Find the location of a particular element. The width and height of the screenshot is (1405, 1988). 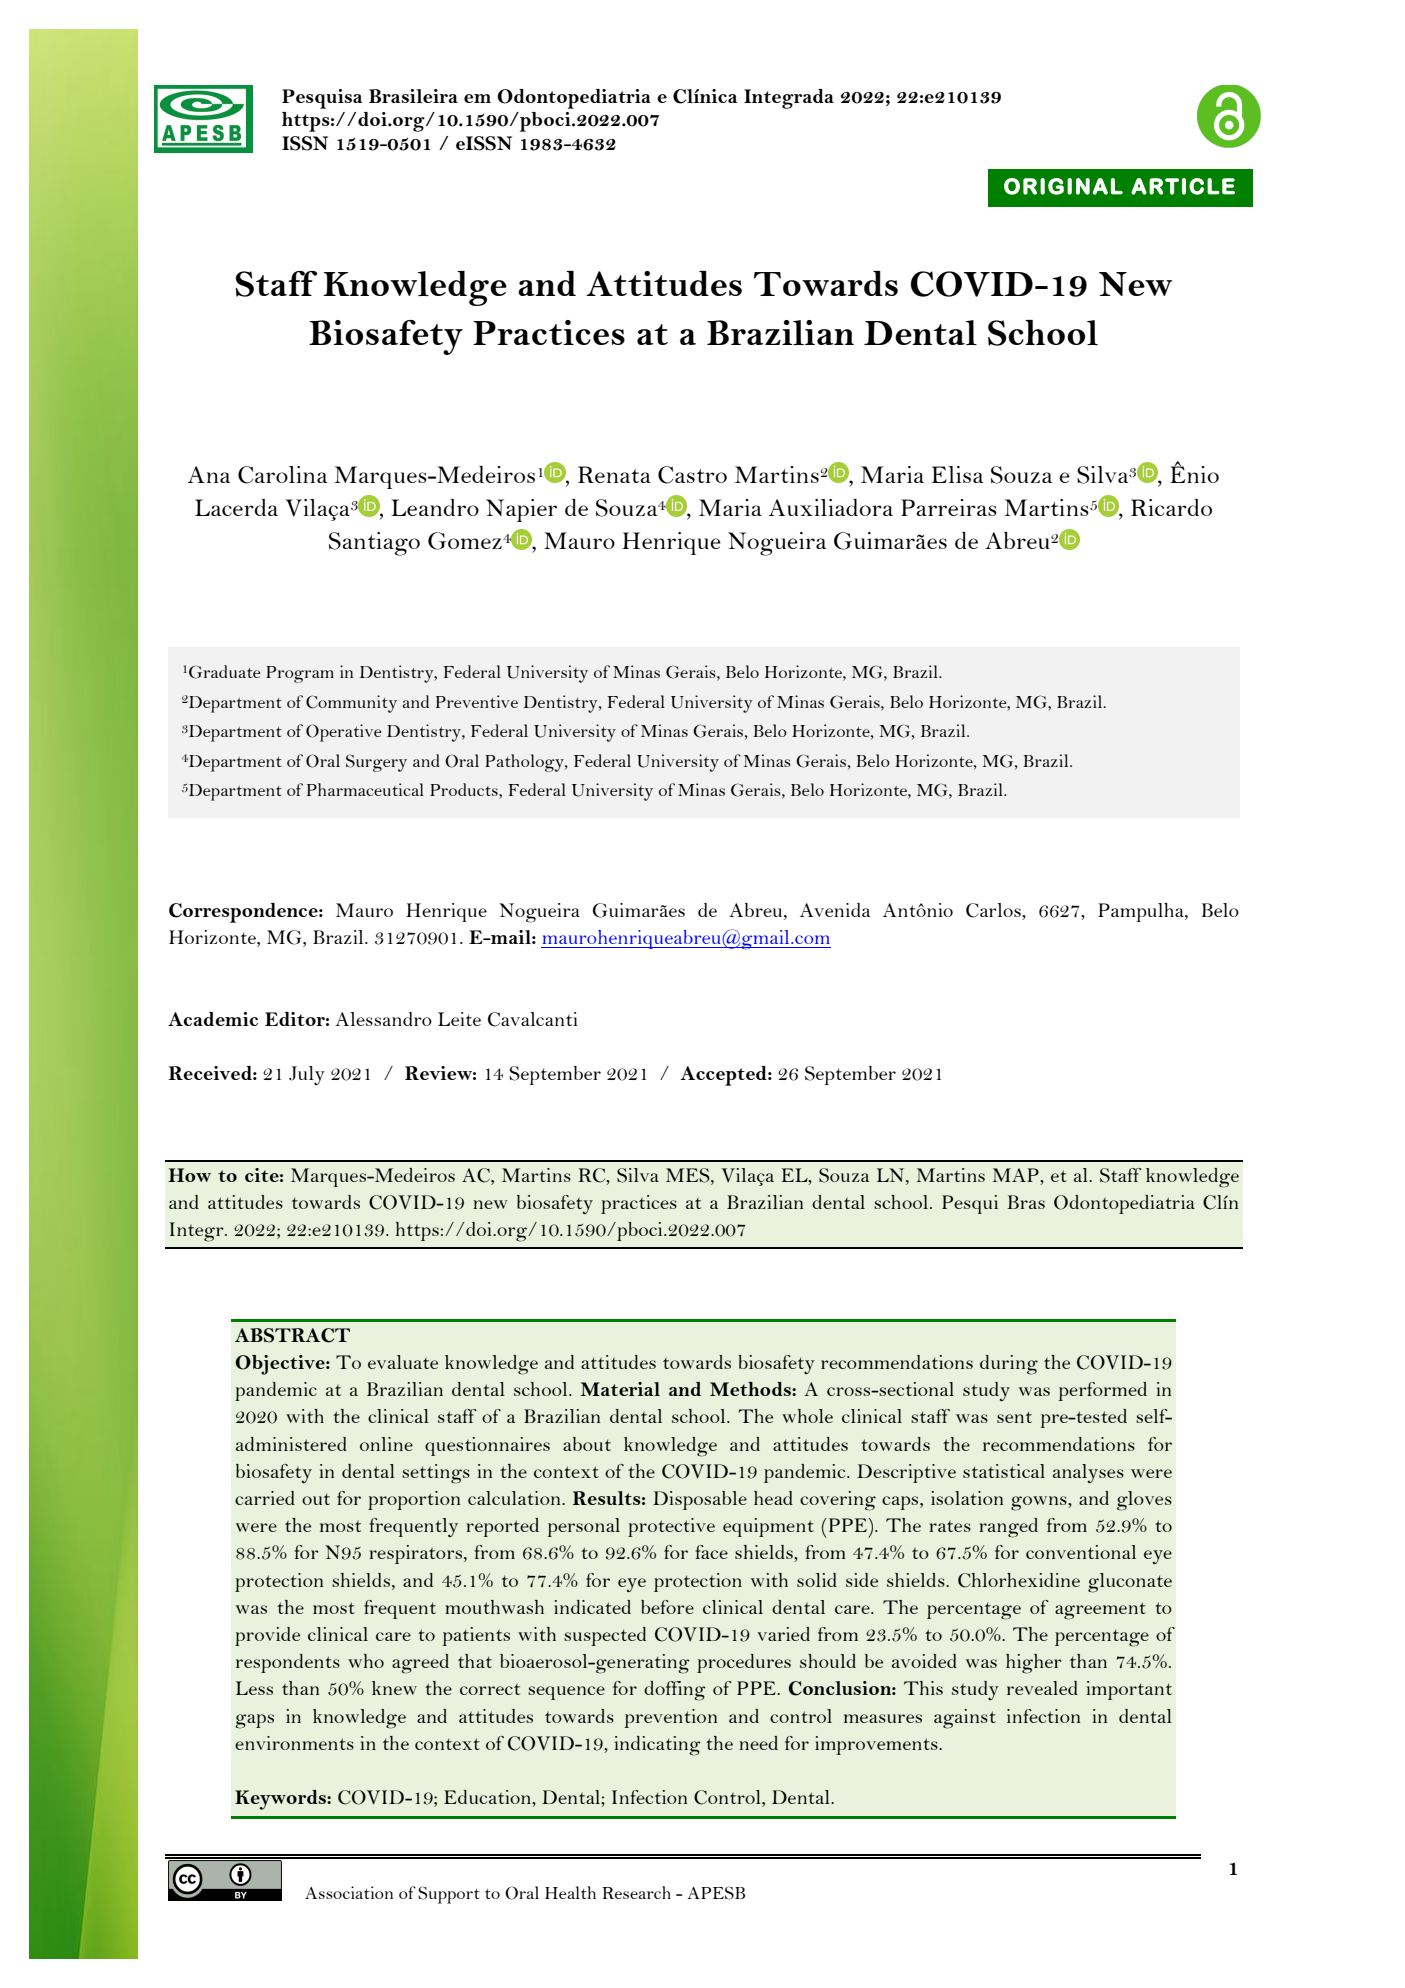

Carlos is located at coordinates (994, 911).
